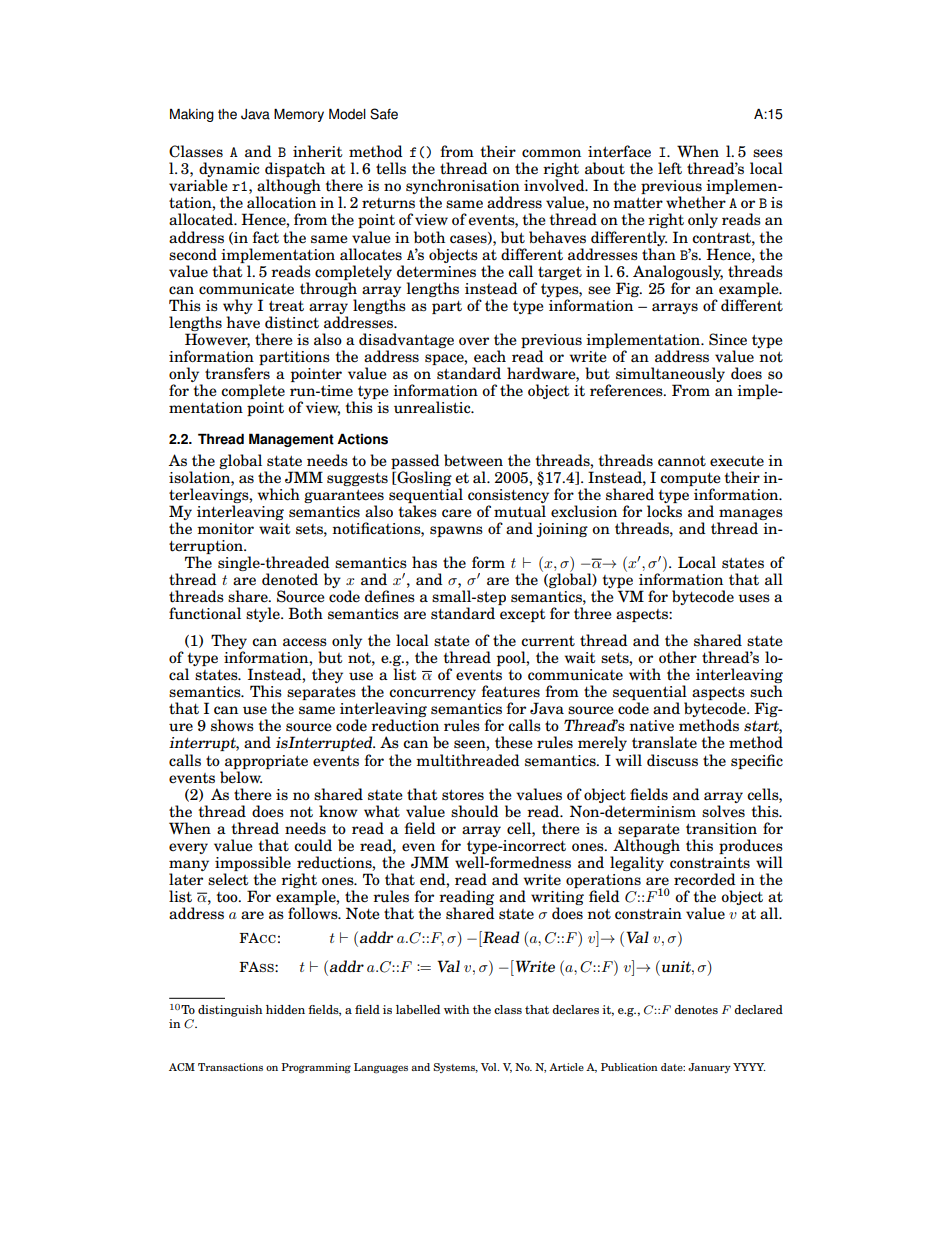  I want to click on over, so click(474, 341).
